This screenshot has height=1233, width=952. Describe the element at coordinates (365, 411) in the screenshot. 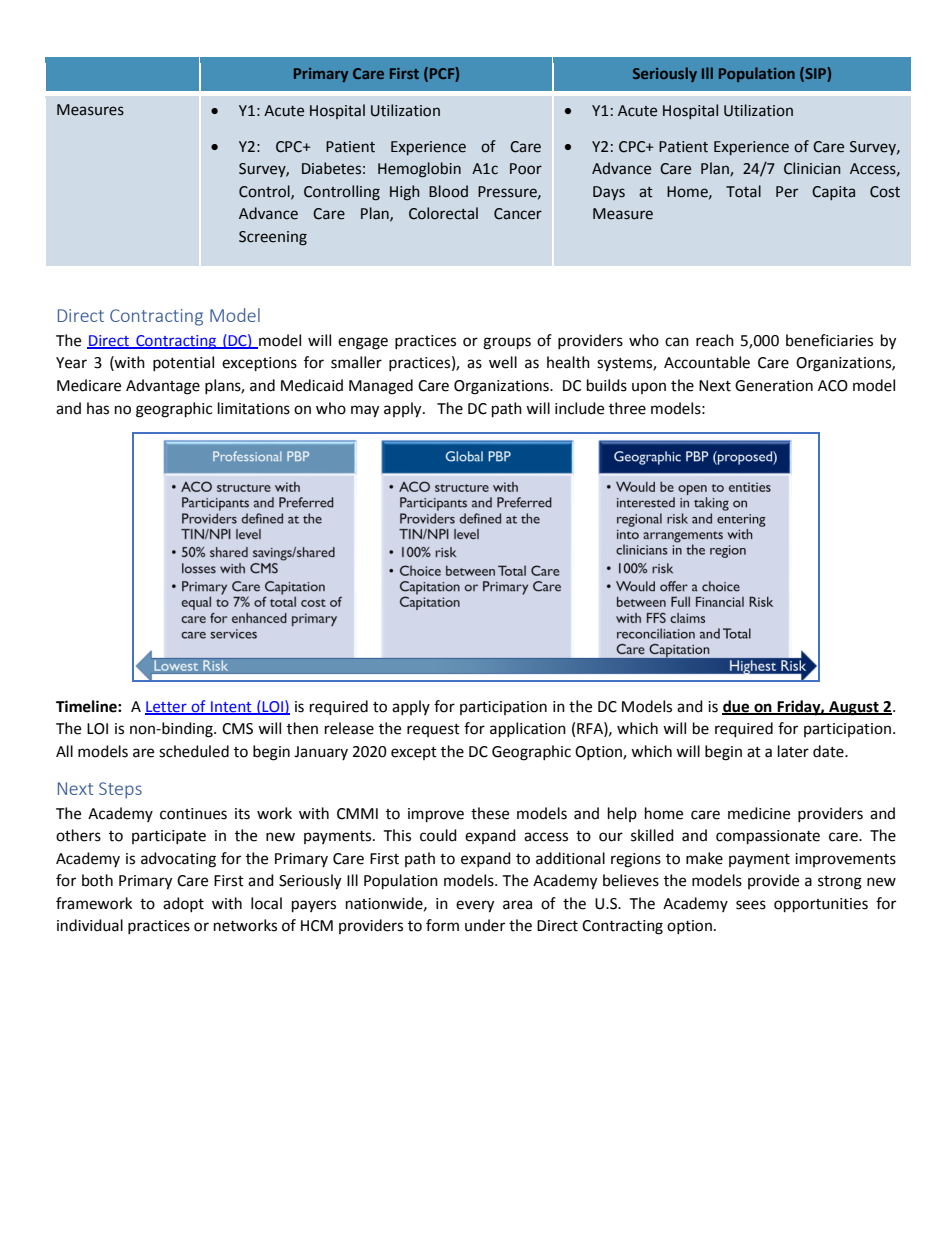

I see `may` at that location.
